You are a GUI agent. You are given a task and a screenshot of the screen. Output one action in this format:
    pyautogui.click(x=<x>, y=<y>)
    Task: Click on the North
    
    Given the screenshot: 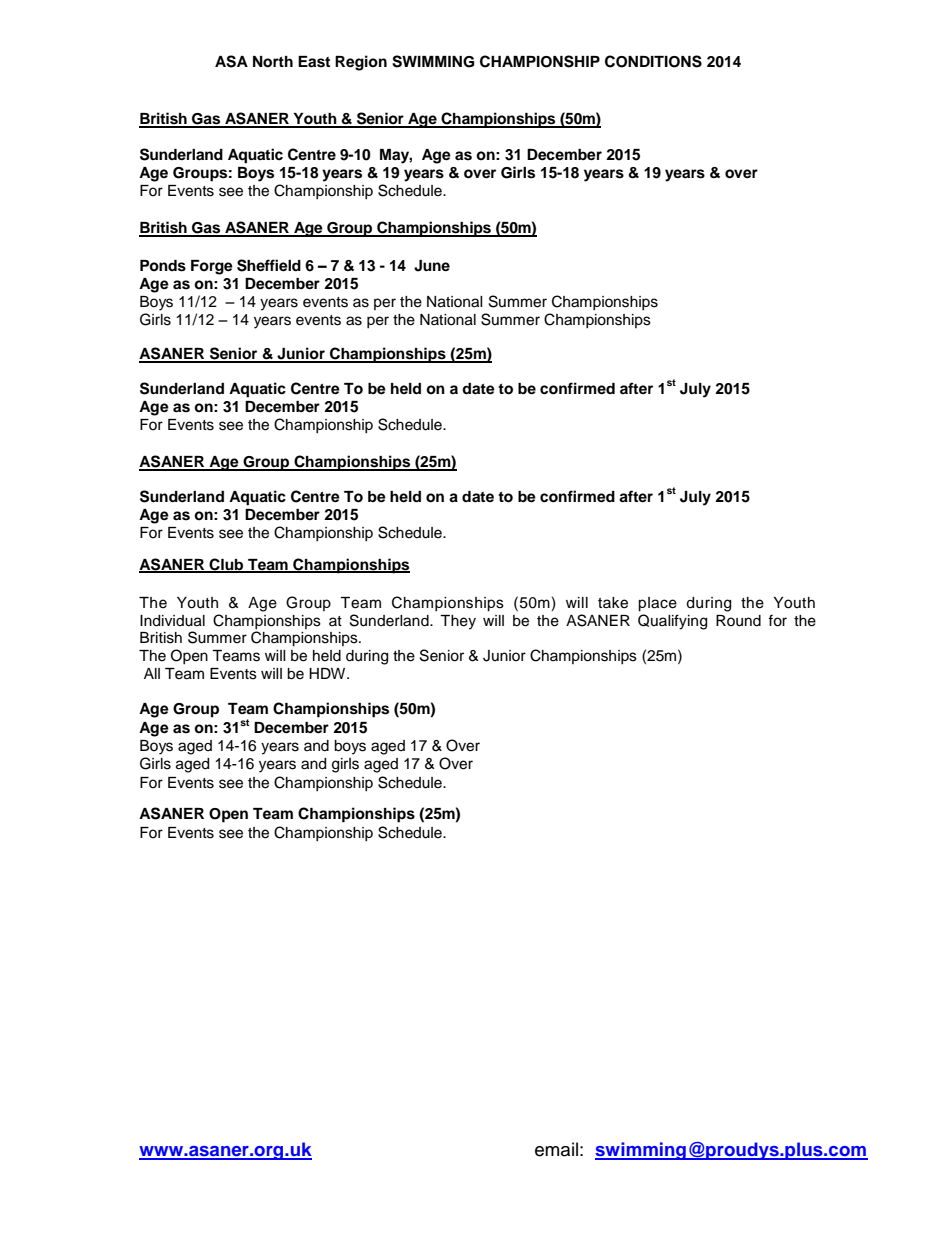 What is the action you would take?
    pyautogui.click(x=273, y=62)
